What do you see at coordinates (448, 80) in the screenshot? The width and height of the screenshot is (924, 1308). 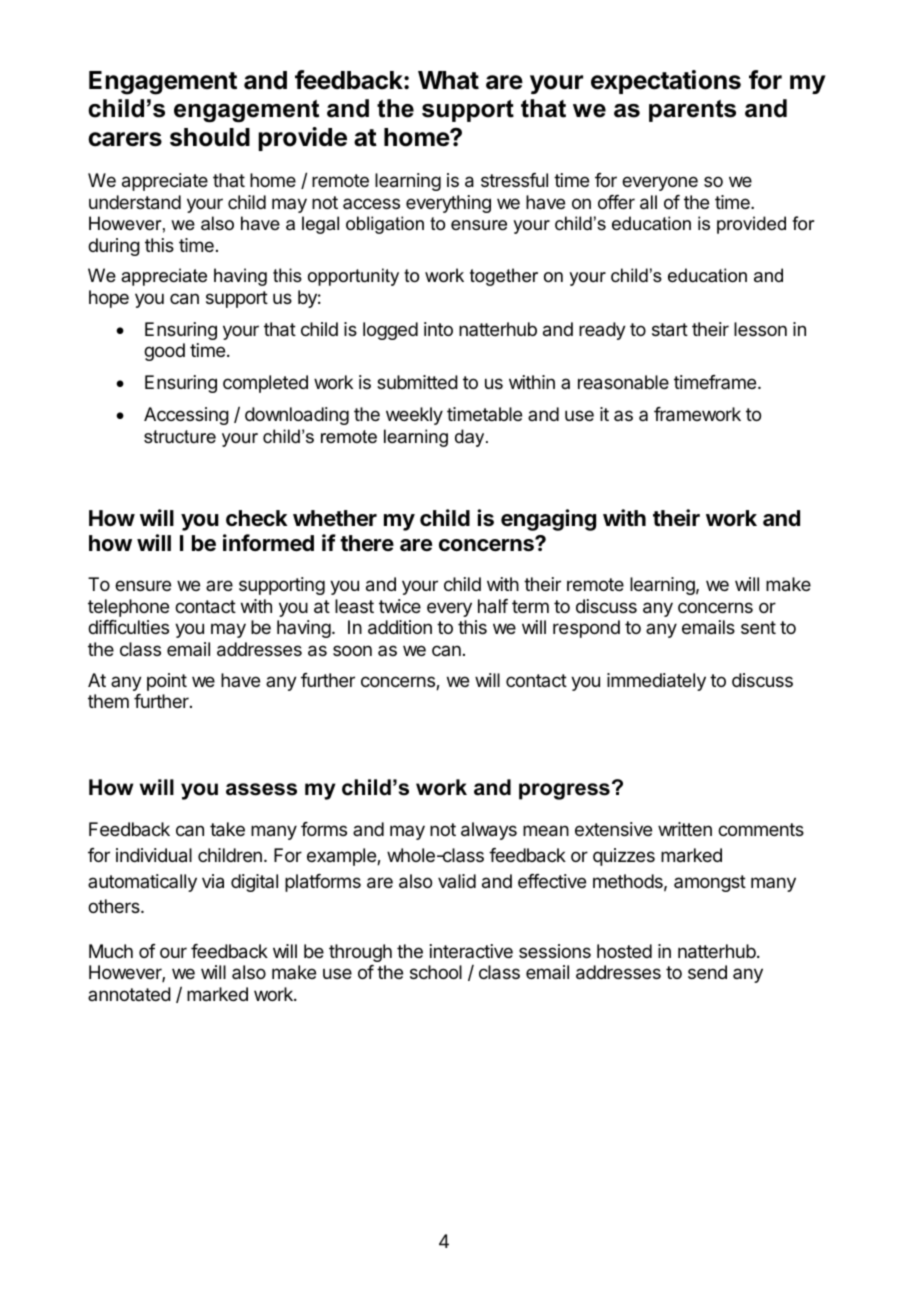 I see `What` at bounding box center [448, 80].
